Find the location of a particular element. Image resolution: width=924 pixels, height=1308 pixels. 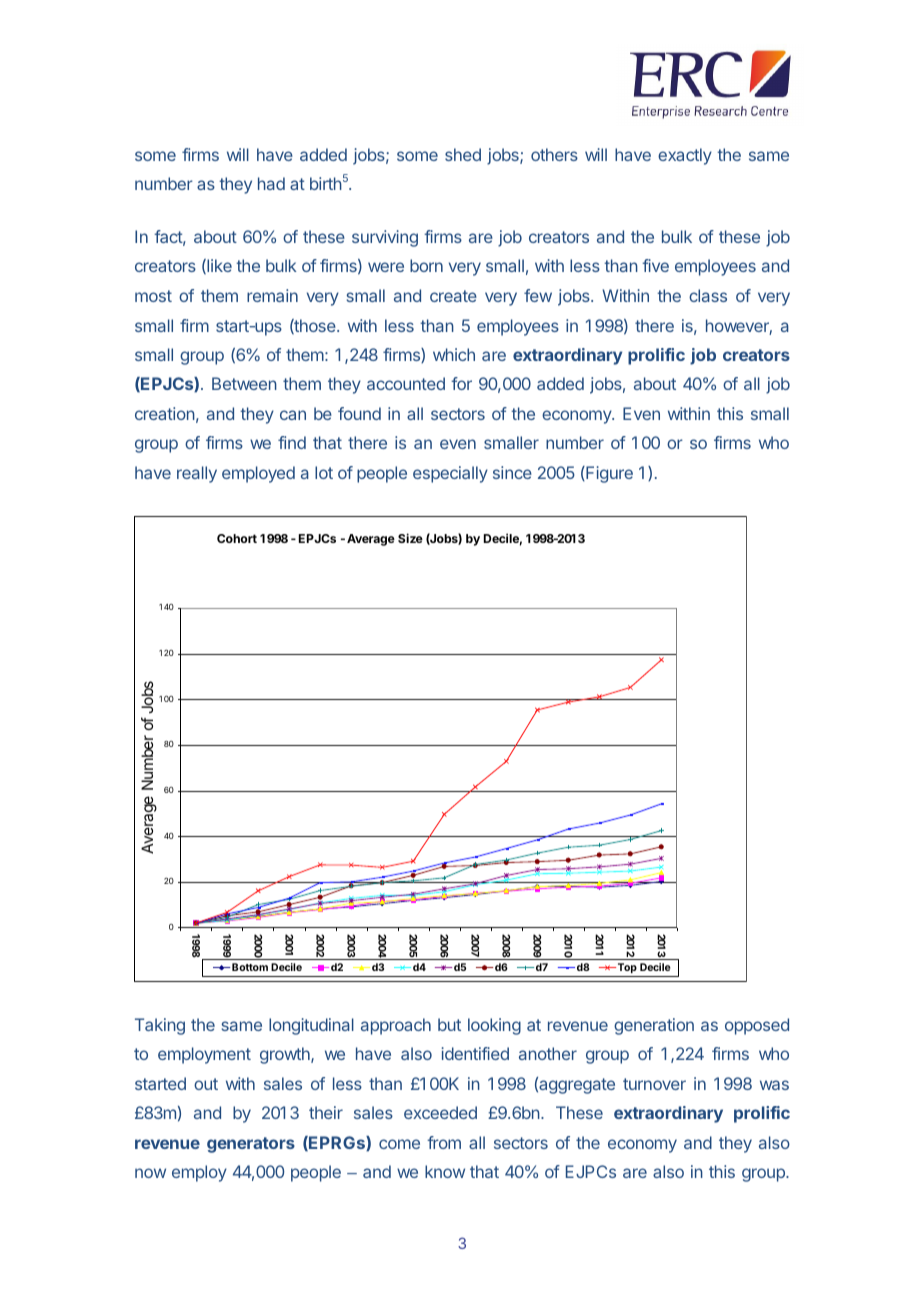

turnover is located at coordinates (654, 1084).
